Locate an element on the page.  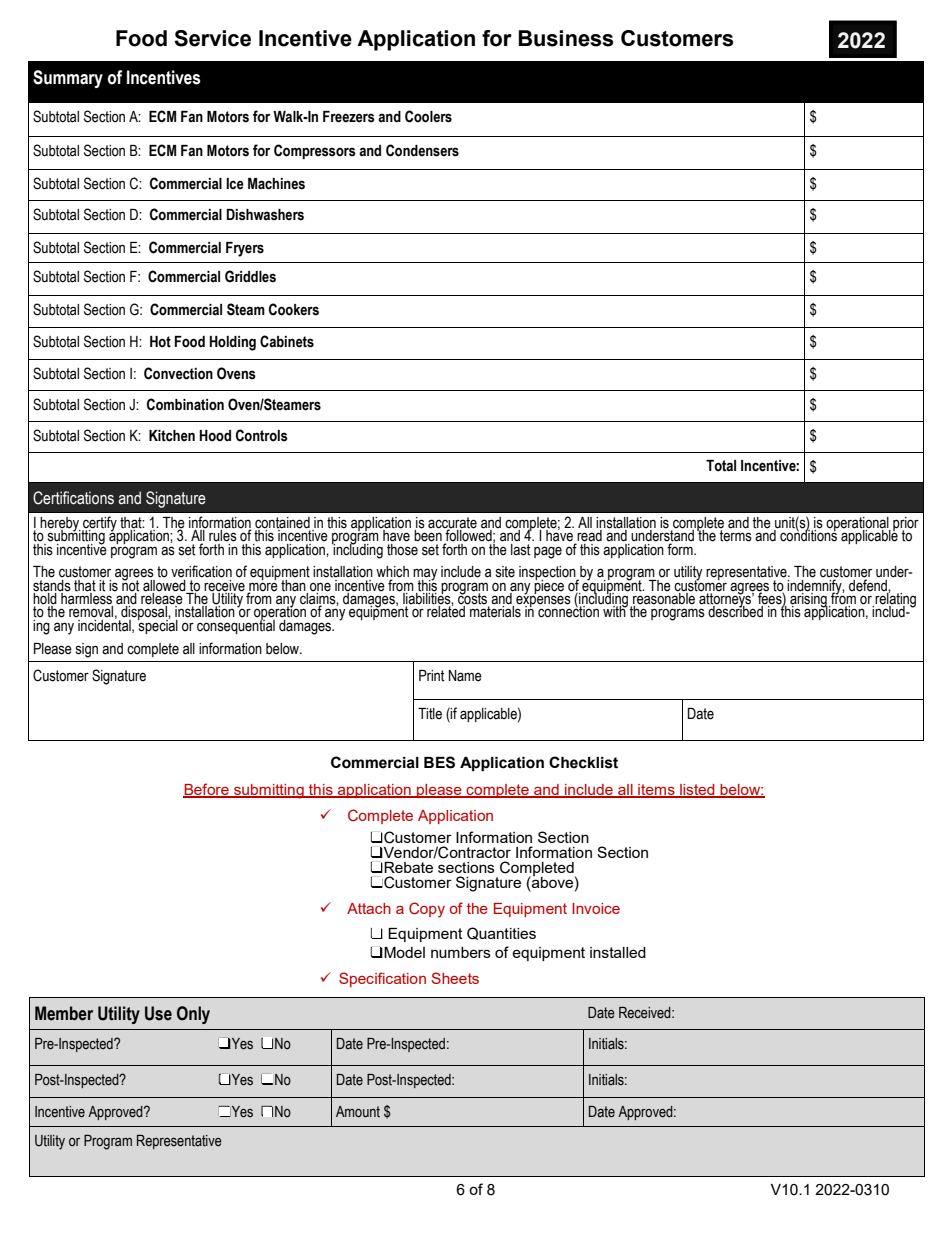
below is located at coordinates (283, 649).
